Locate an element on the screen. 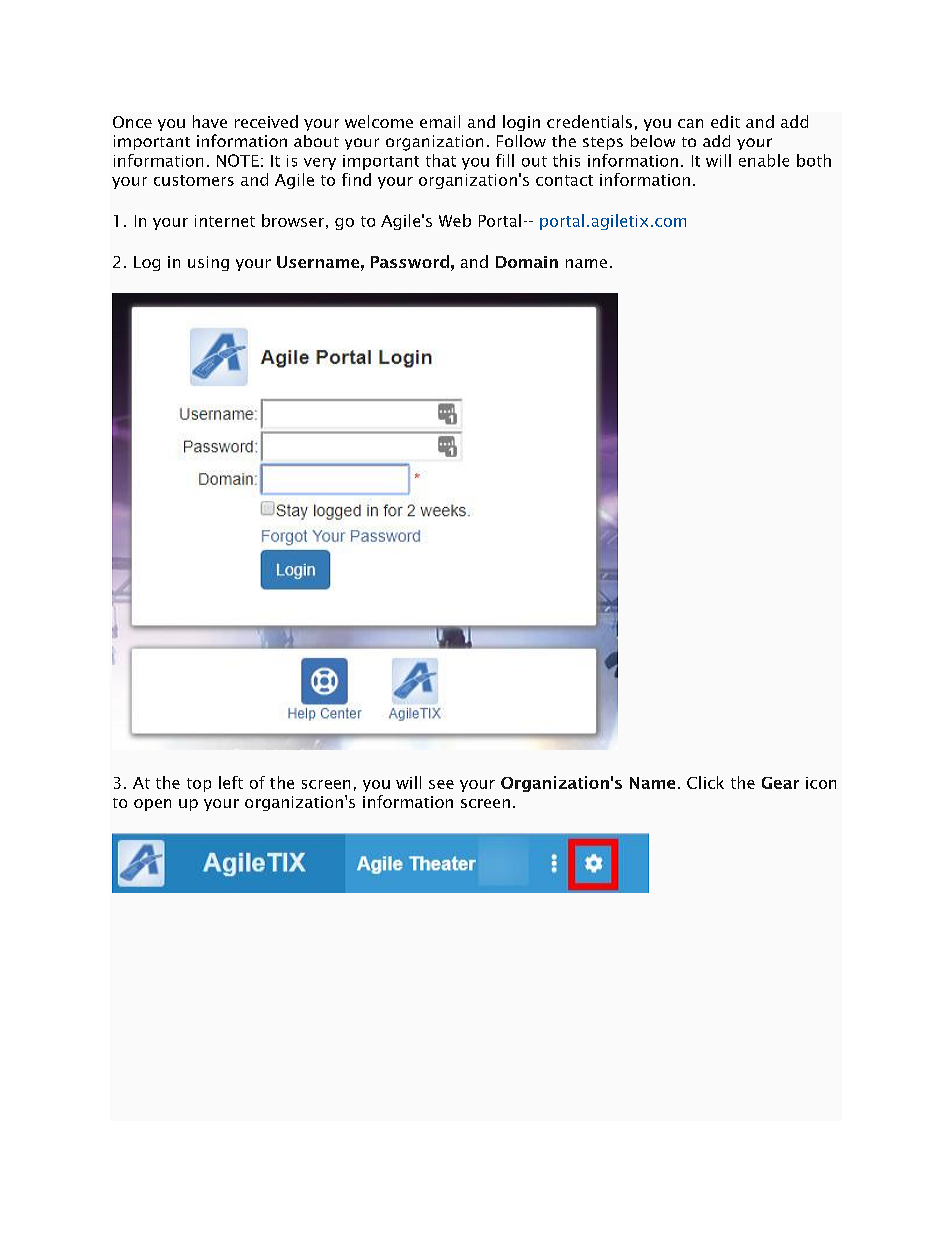  Follow is located at coordinates (521, 141).
